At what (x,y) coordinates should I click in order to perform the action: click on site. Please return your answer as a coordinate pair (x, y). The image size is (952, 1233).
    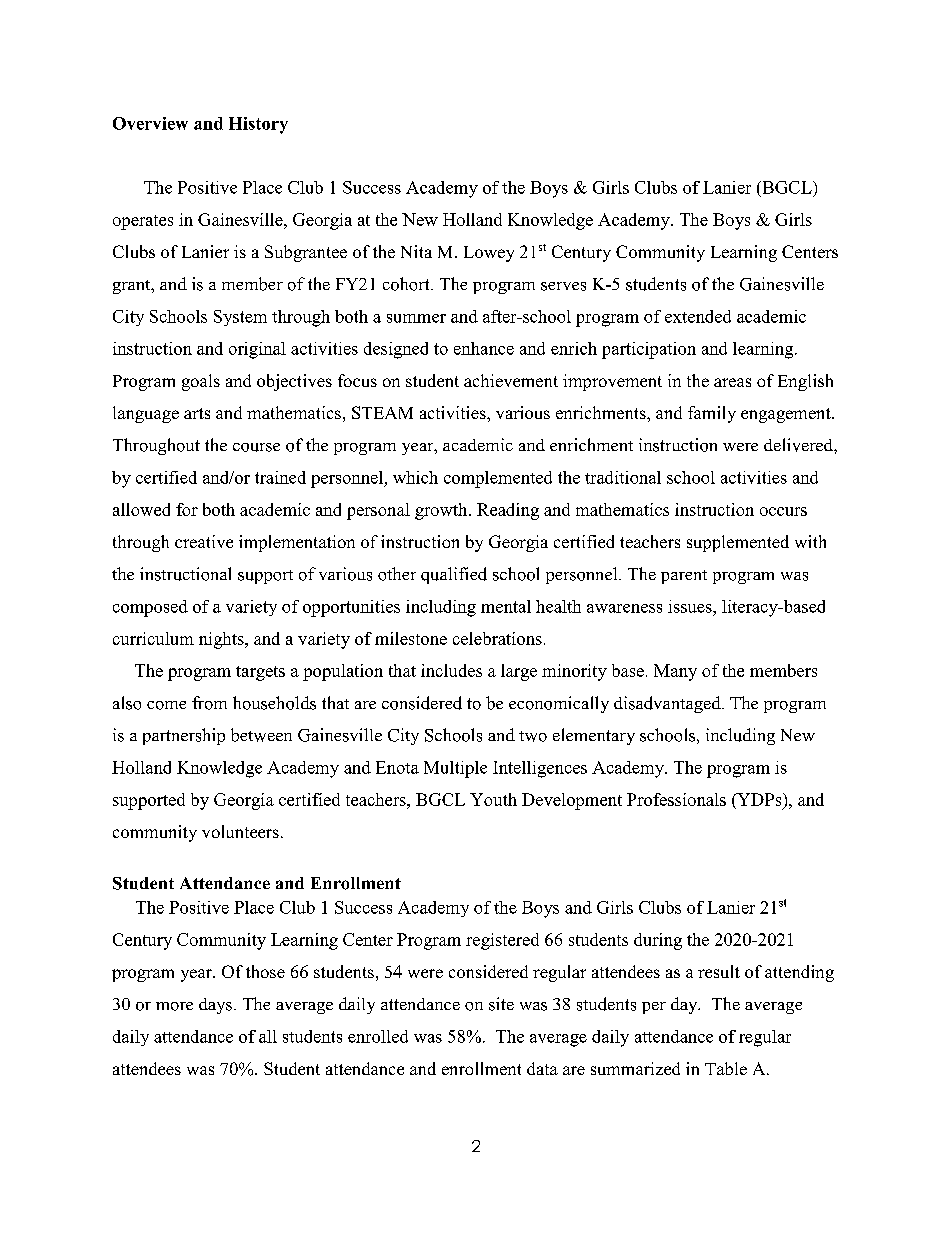
    Looking at the image, I should click on (501, 1004).
